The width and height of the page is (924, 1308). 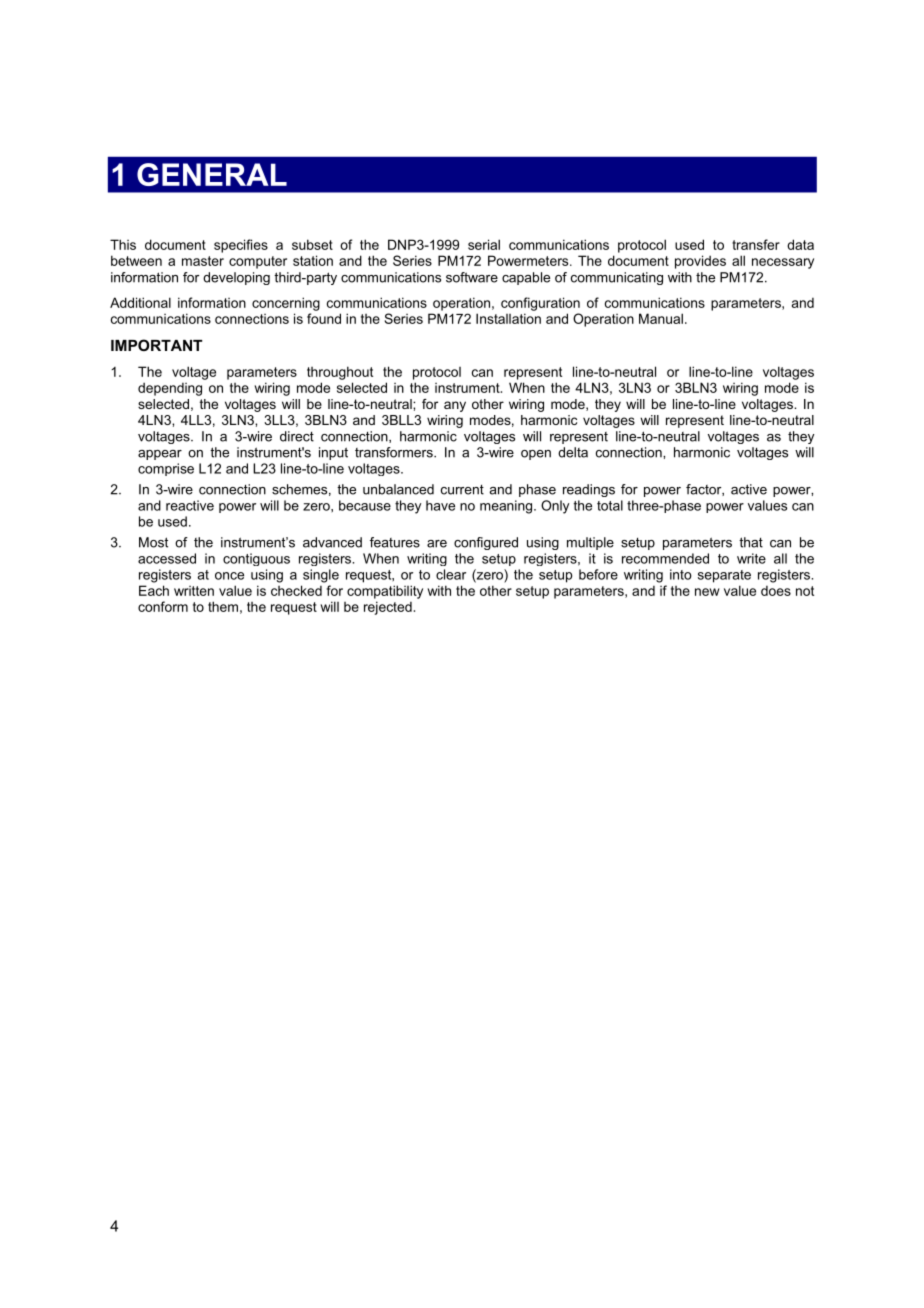 I want to click on serial, so click(x=484, y=244).
